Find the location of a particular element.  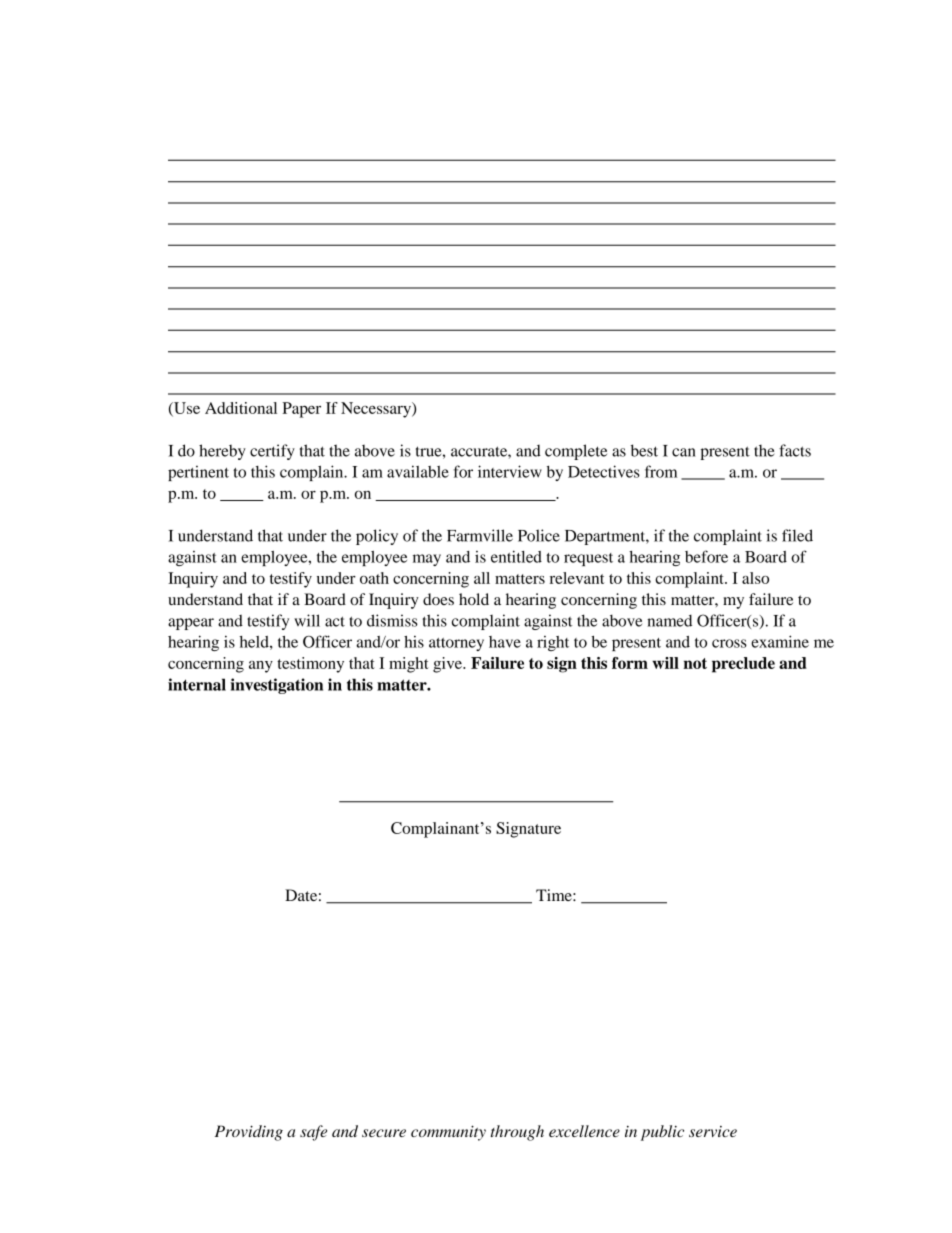

investigation is located at coordinates (276, 686).
